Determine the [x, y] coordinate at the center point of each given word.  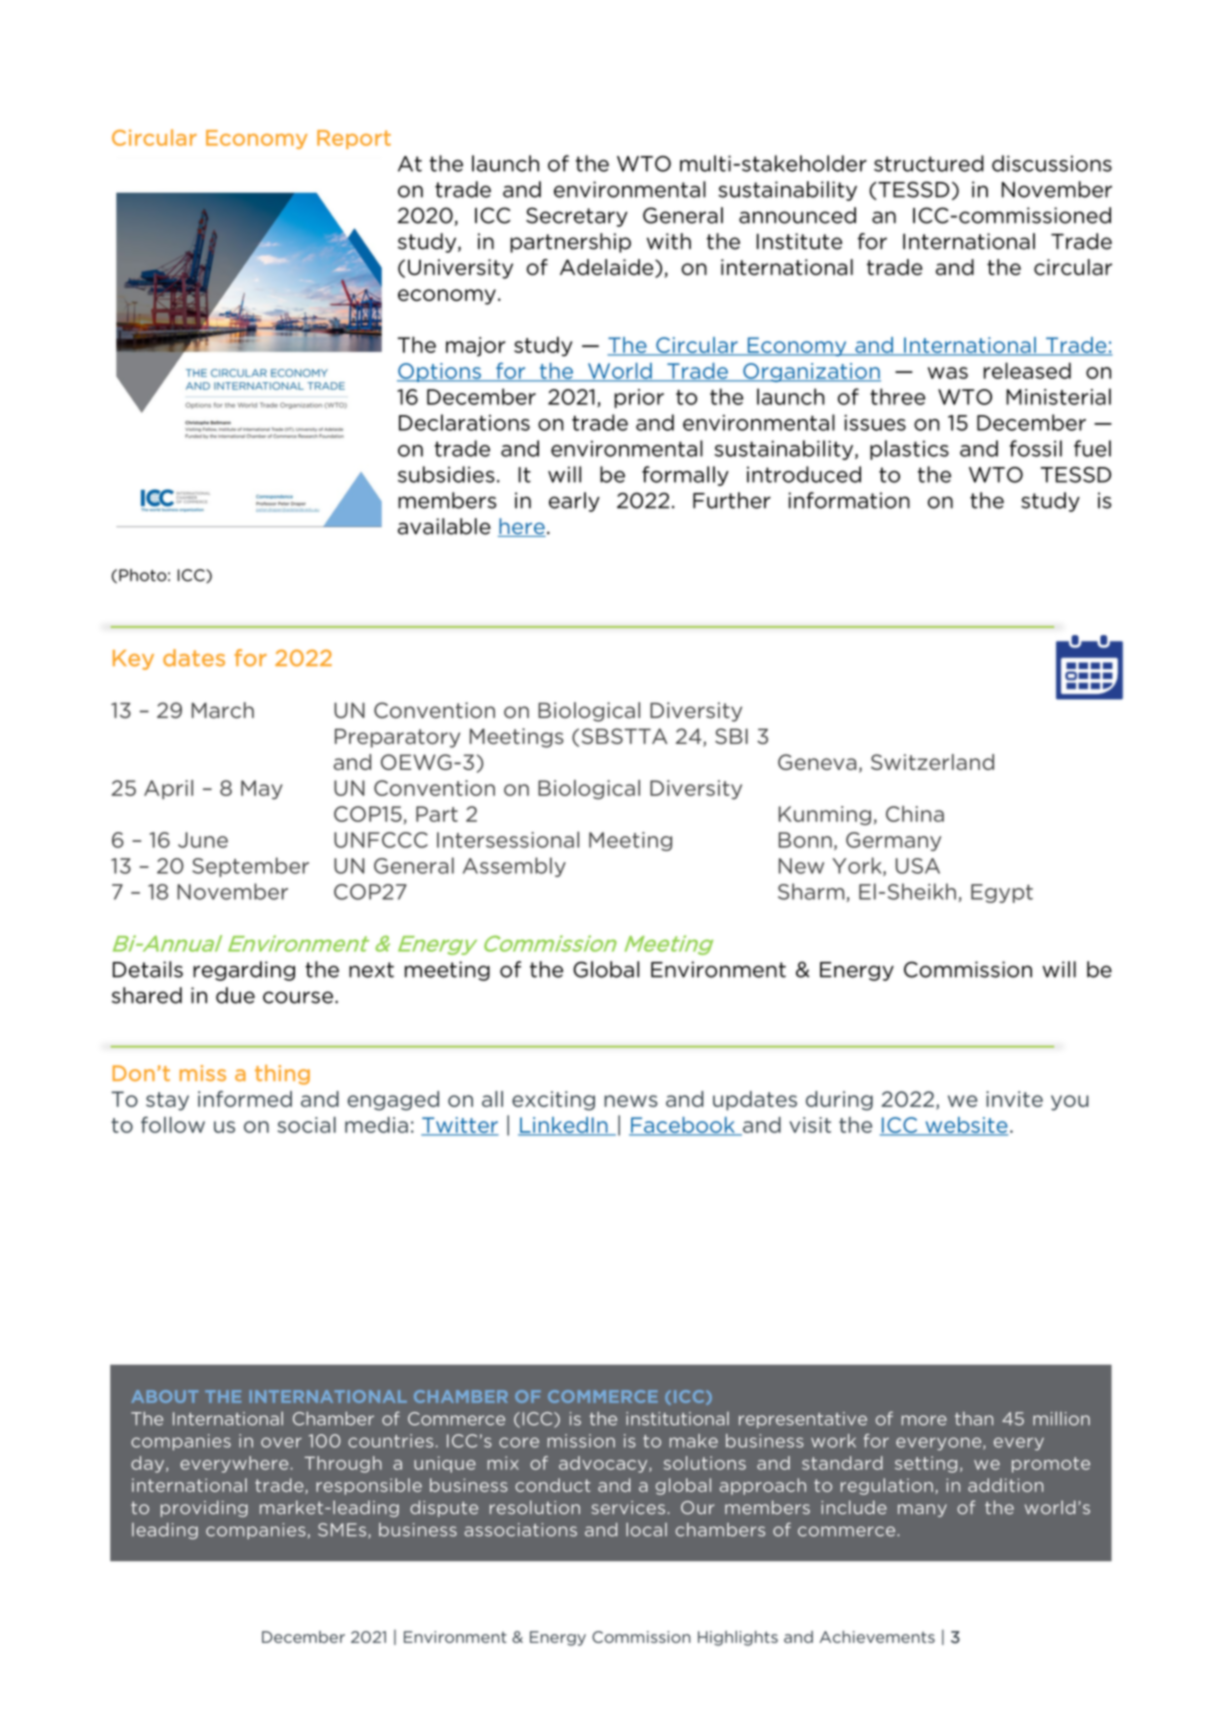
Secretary [577, 217]
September [250, 867]
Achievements [877, 1637]
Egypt [1002, 893]
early [574, 502]
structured [929, 163]
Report [354, 139]
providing [204, 1508]
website [965, 1126]
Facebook [683, 1126]
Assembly [514, 867]
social [307, 1125]
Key [133, 660]
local [646, 1530]
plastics [909, 450]
